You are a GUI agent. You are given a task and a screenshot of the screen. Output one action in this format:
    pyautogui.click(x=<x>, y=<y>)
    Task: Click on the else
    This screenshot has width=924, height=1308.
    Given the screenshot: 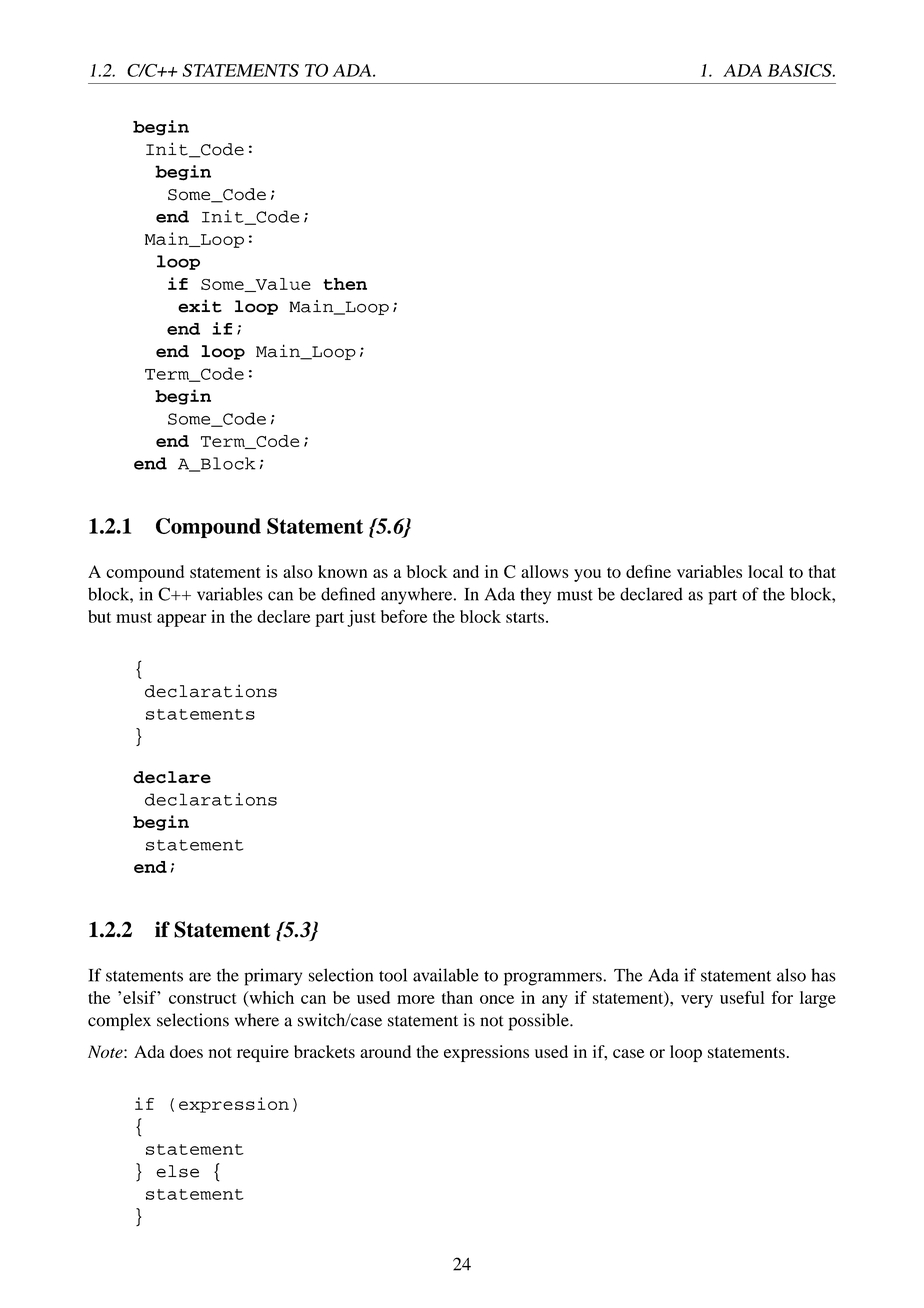 What is the action you would take?
    pyautogui.click(x=177, y=1171)
